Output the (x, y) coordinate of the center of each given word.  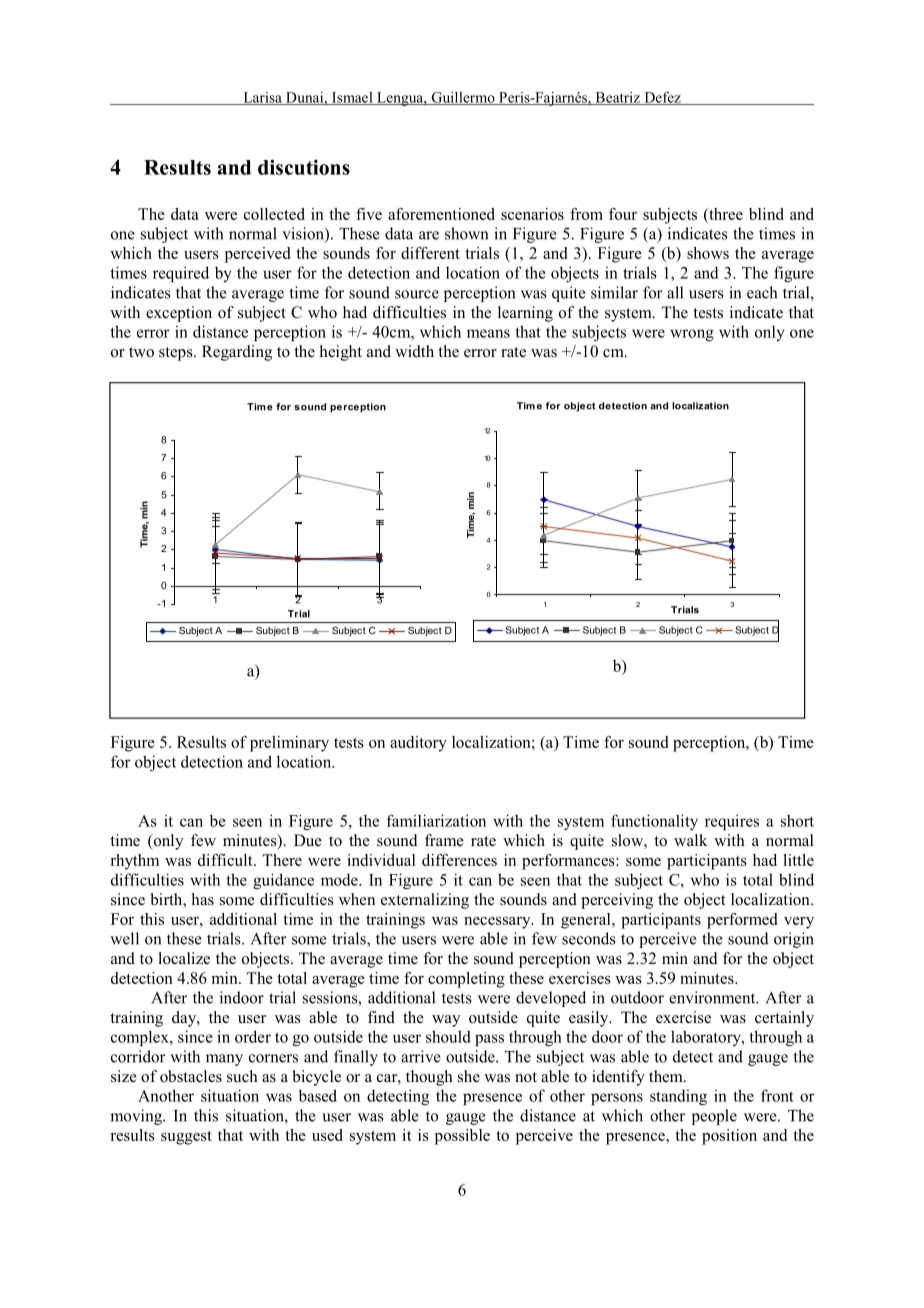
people (714, 1117)
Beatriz (617, 98)
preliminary (289, 744)
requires (732, 822)
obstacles (191, 1076)
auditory (418, 744)
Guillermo (463, 98)
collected (274, 214)
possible (462, 1137)
